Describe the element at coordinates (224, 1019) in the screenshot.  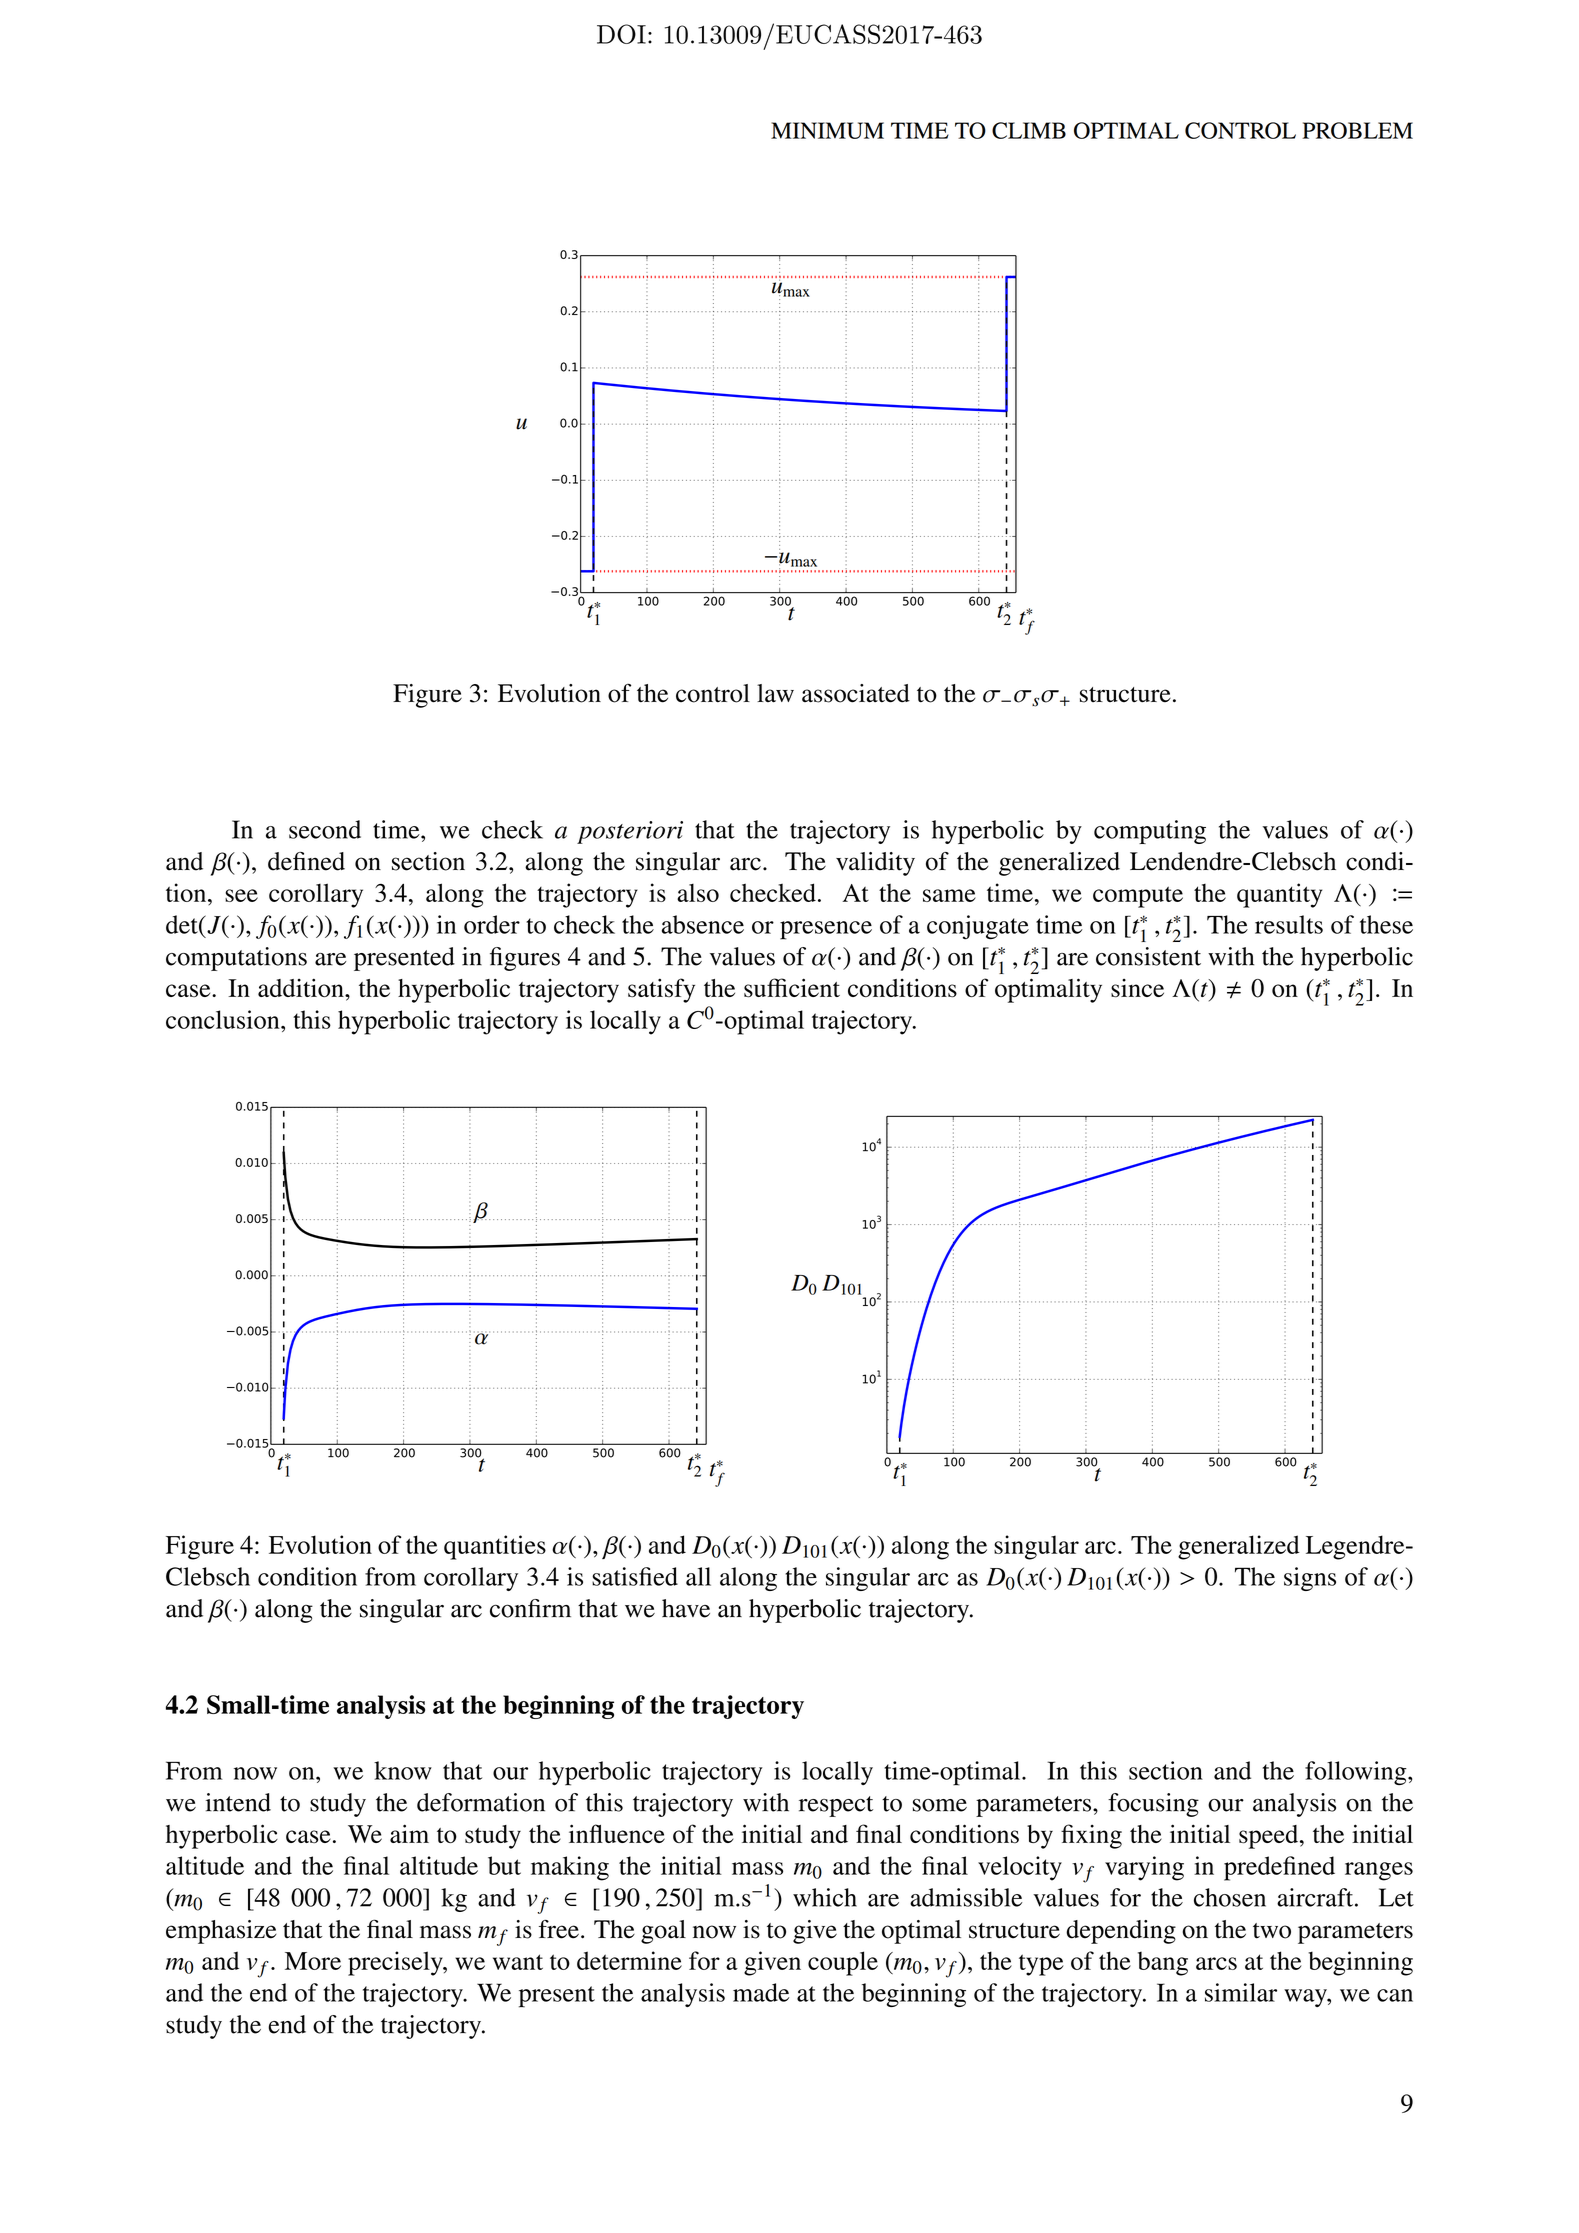
I see `conclusion` at that location.
